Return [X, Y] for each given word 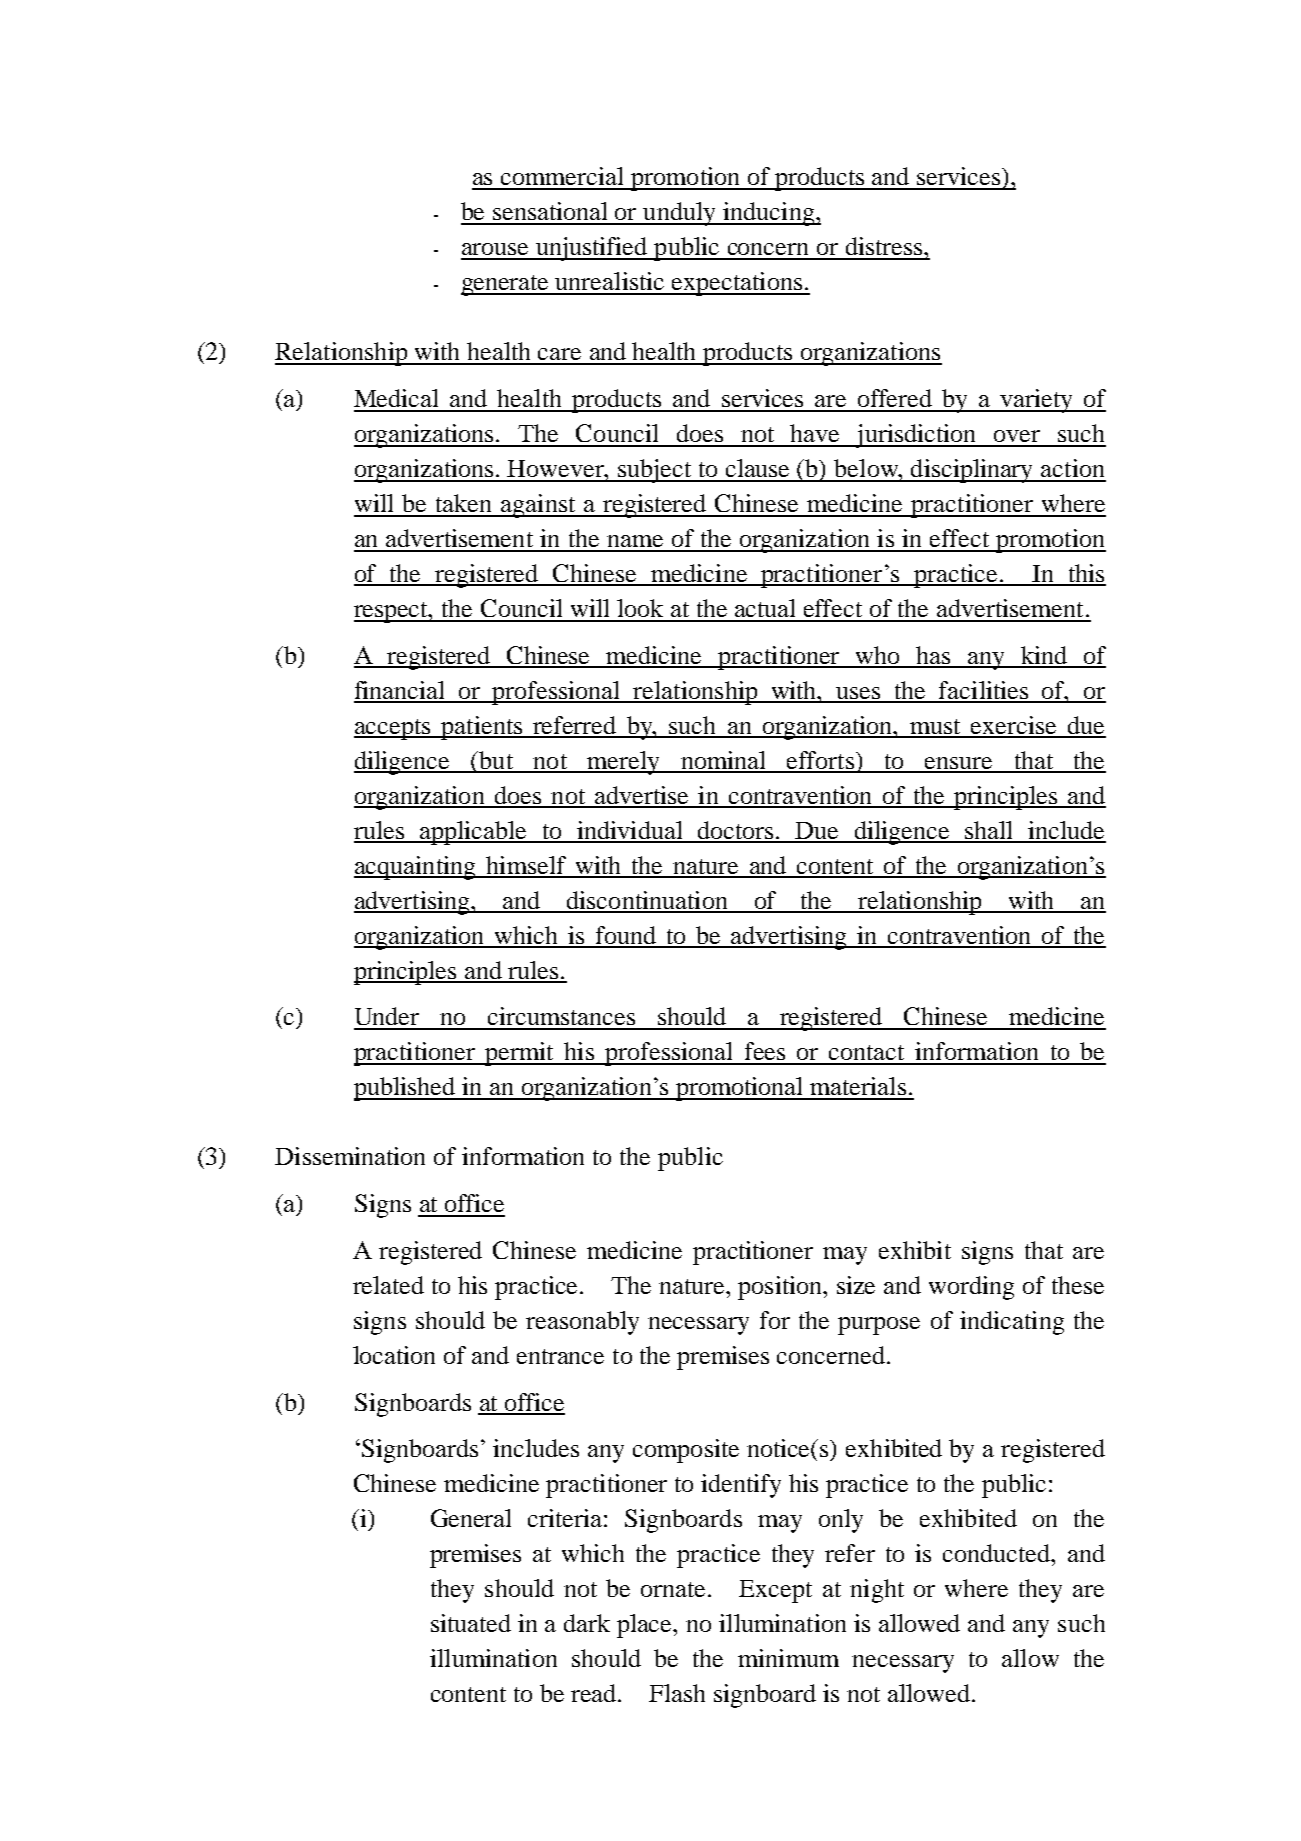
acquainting [416, 868]
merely [623, 763]
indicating [1012, 1323]
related [388, 1285]
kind [1044, 656]
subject [655, 471]
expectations [737, 284]
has [933, 656]
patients [482, 728]
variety [1037, 401]
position [781, 1288]
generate [506, 285]
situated [471, 1623]
